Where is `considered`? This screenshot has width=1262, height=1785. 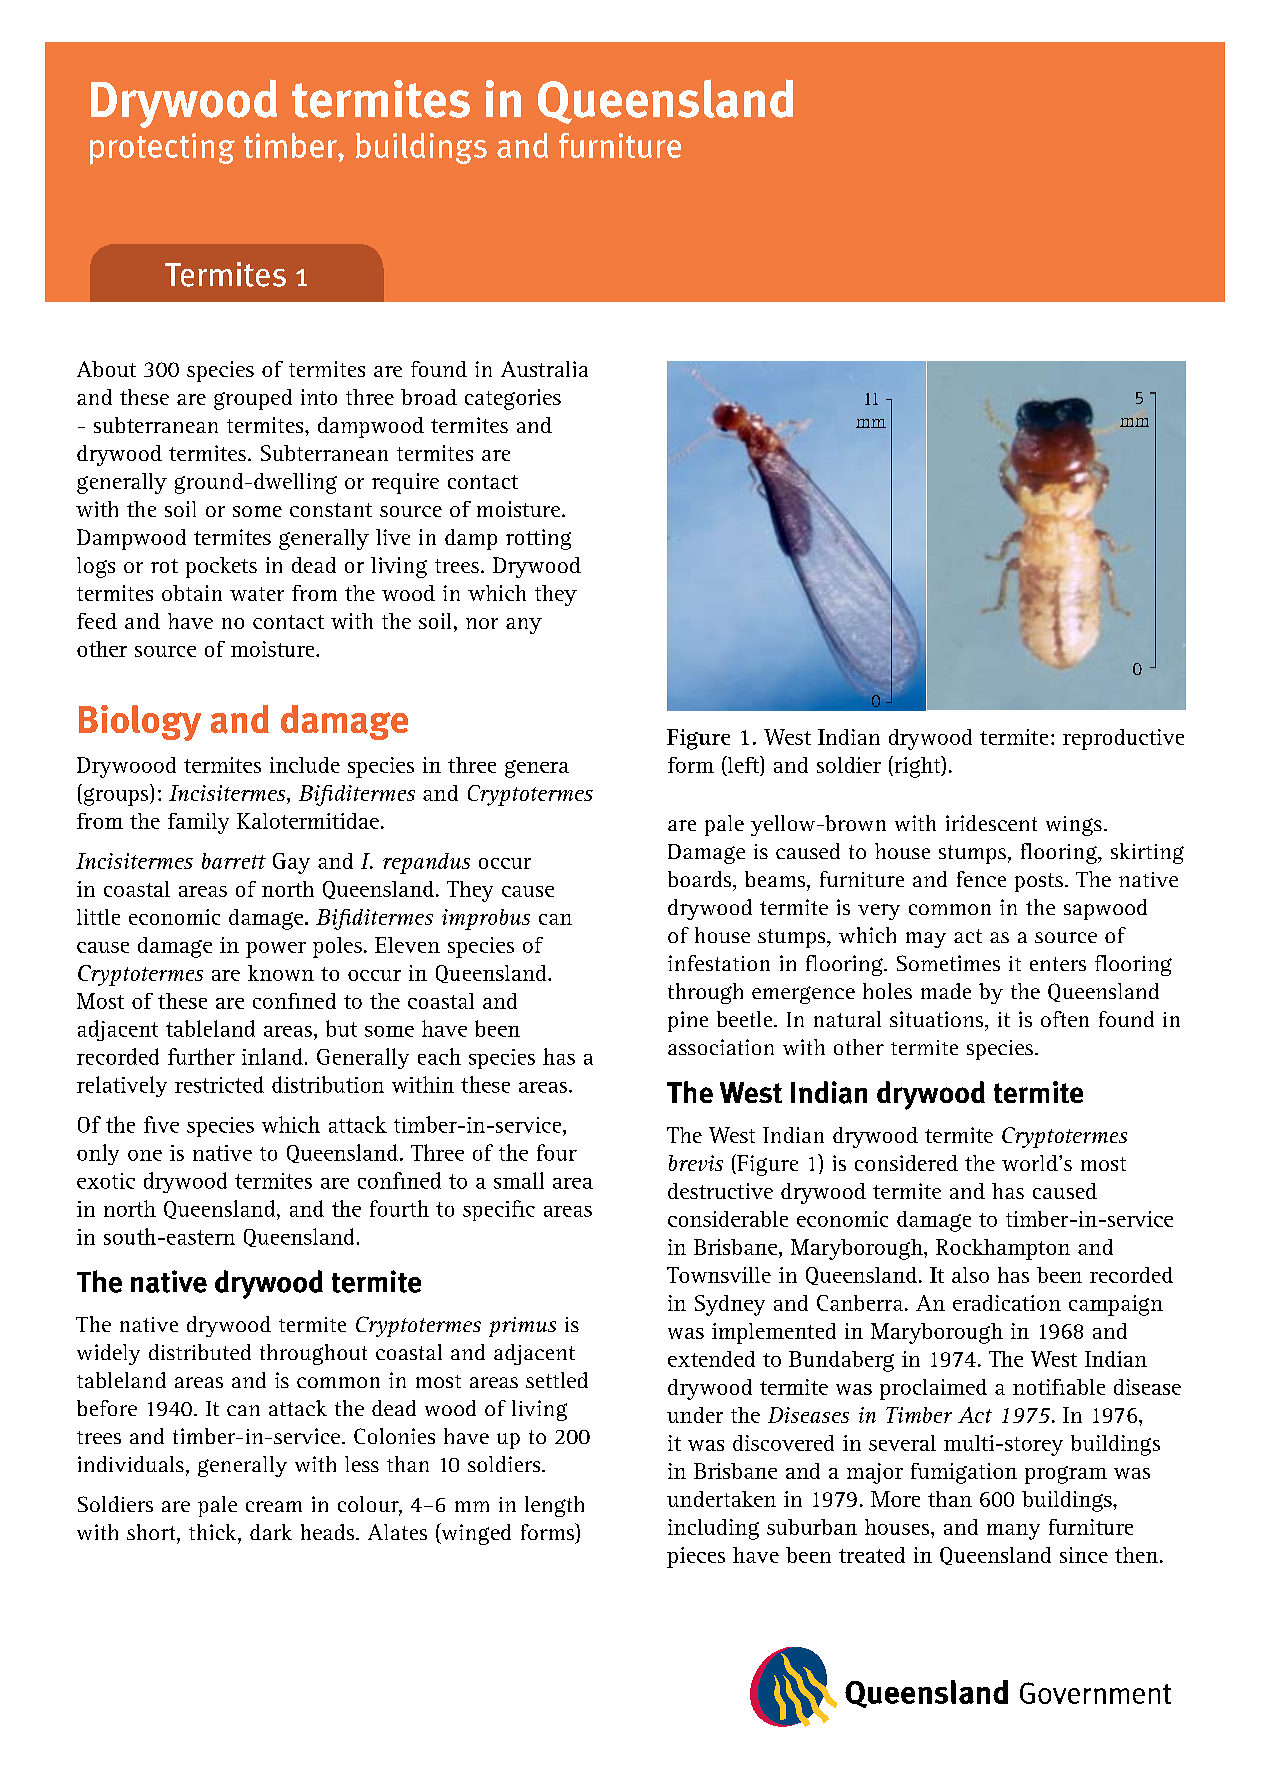 considered is located at coordinates (906, 1163).
